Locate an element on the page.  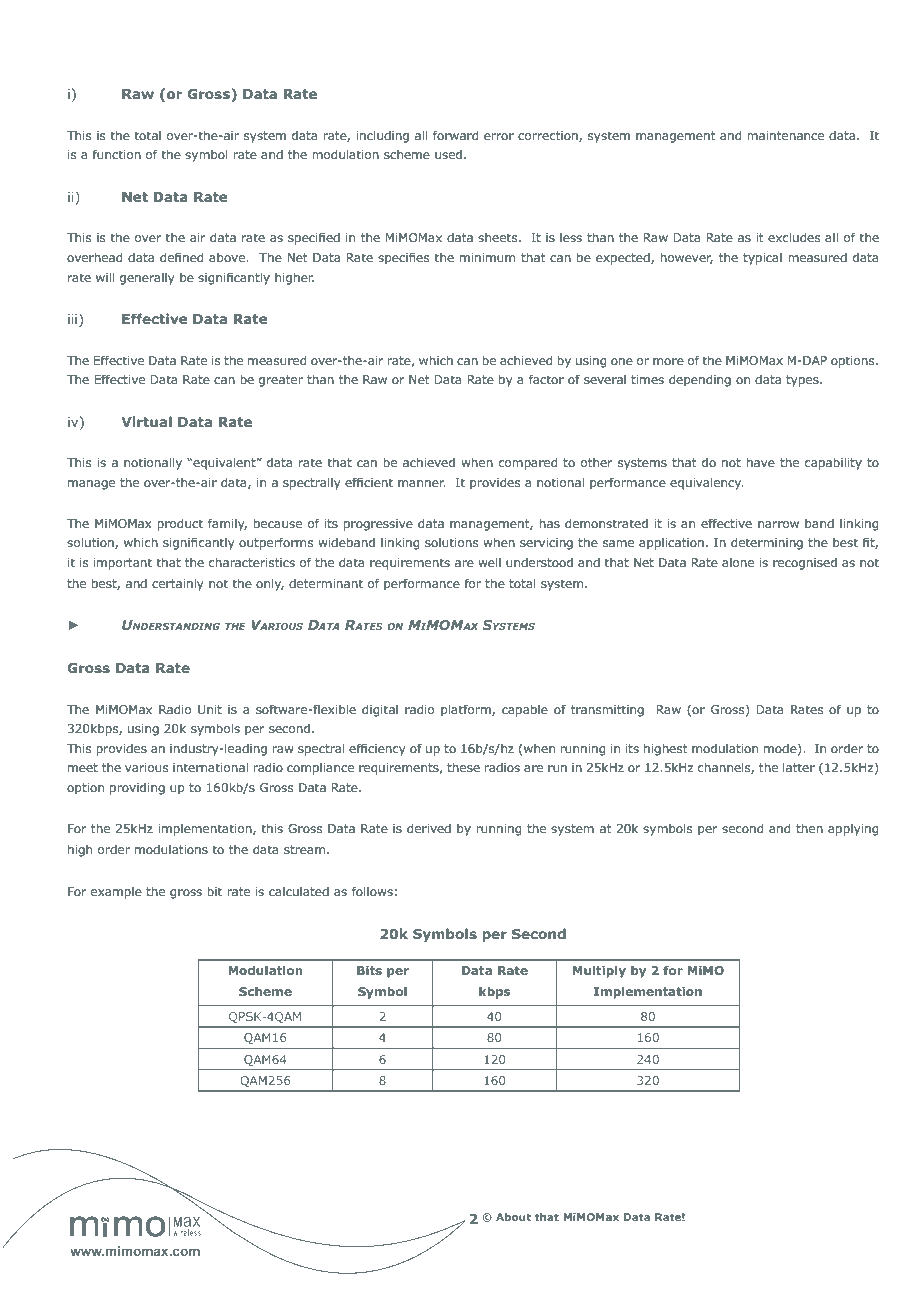
maintenance is located at coordinates (785, 135).
